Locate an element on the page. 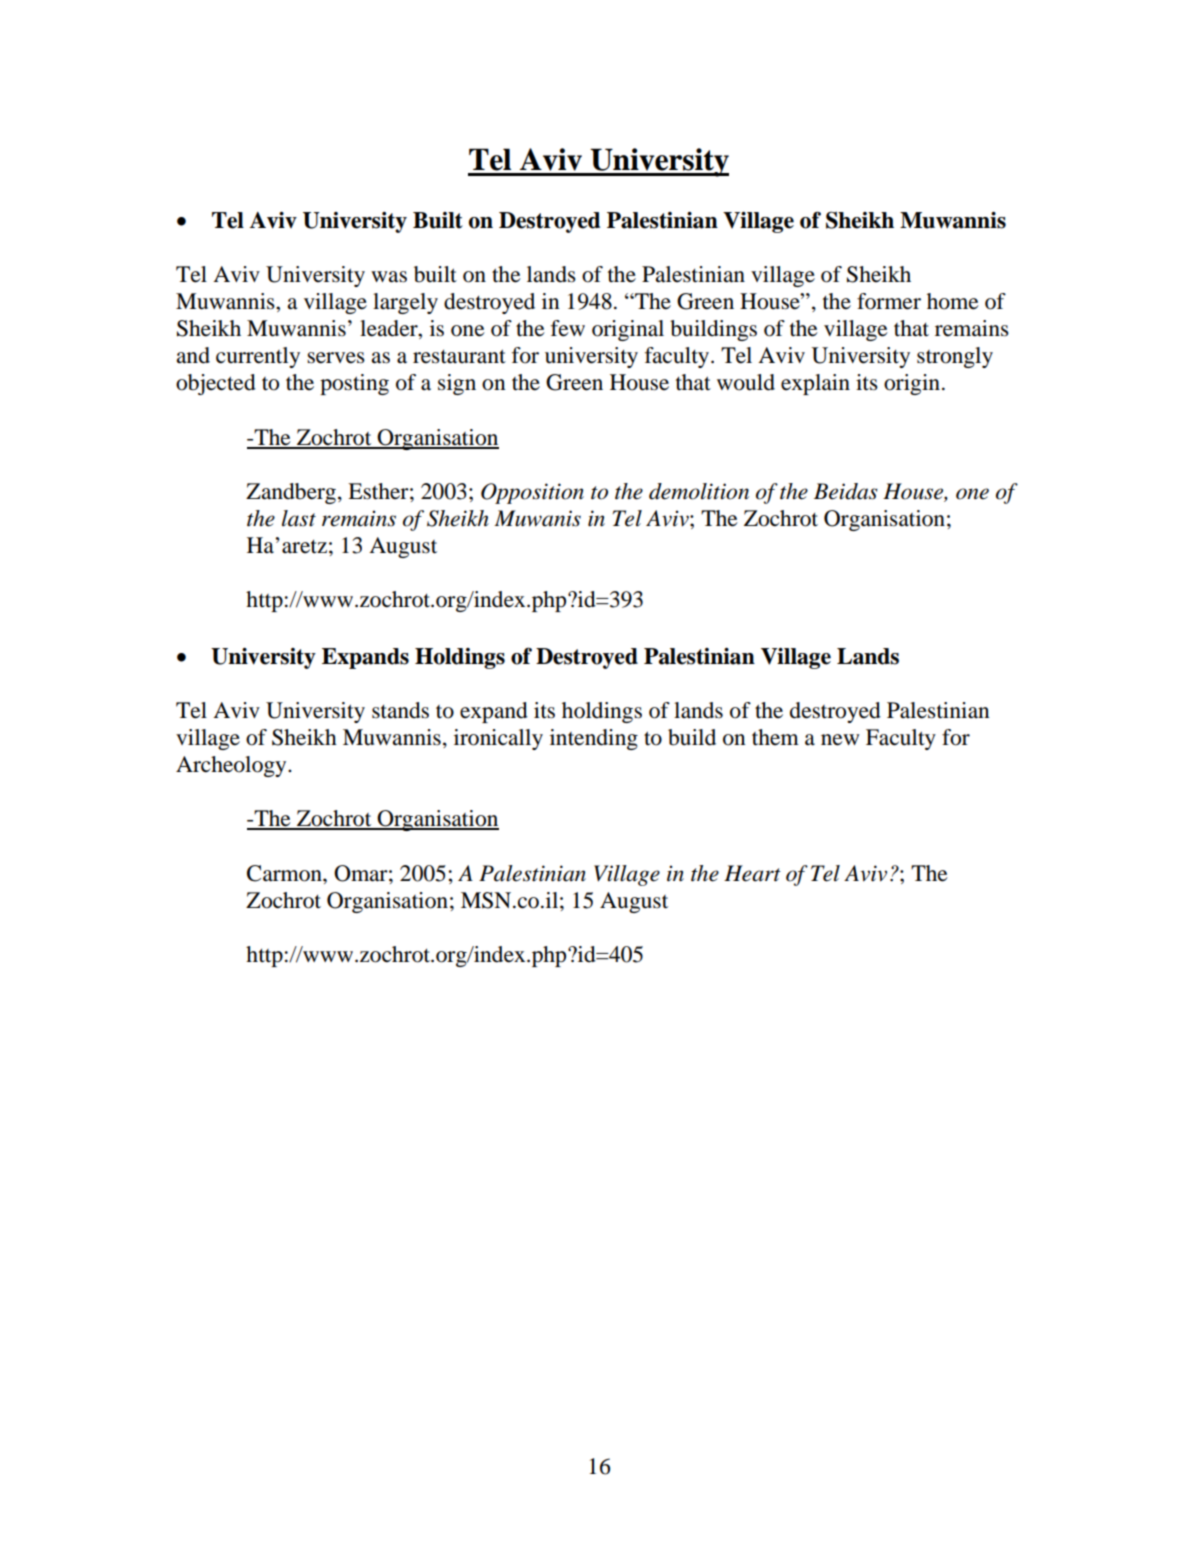 The image size is (1198, 1550). former is located at coordinates (889, 301).
